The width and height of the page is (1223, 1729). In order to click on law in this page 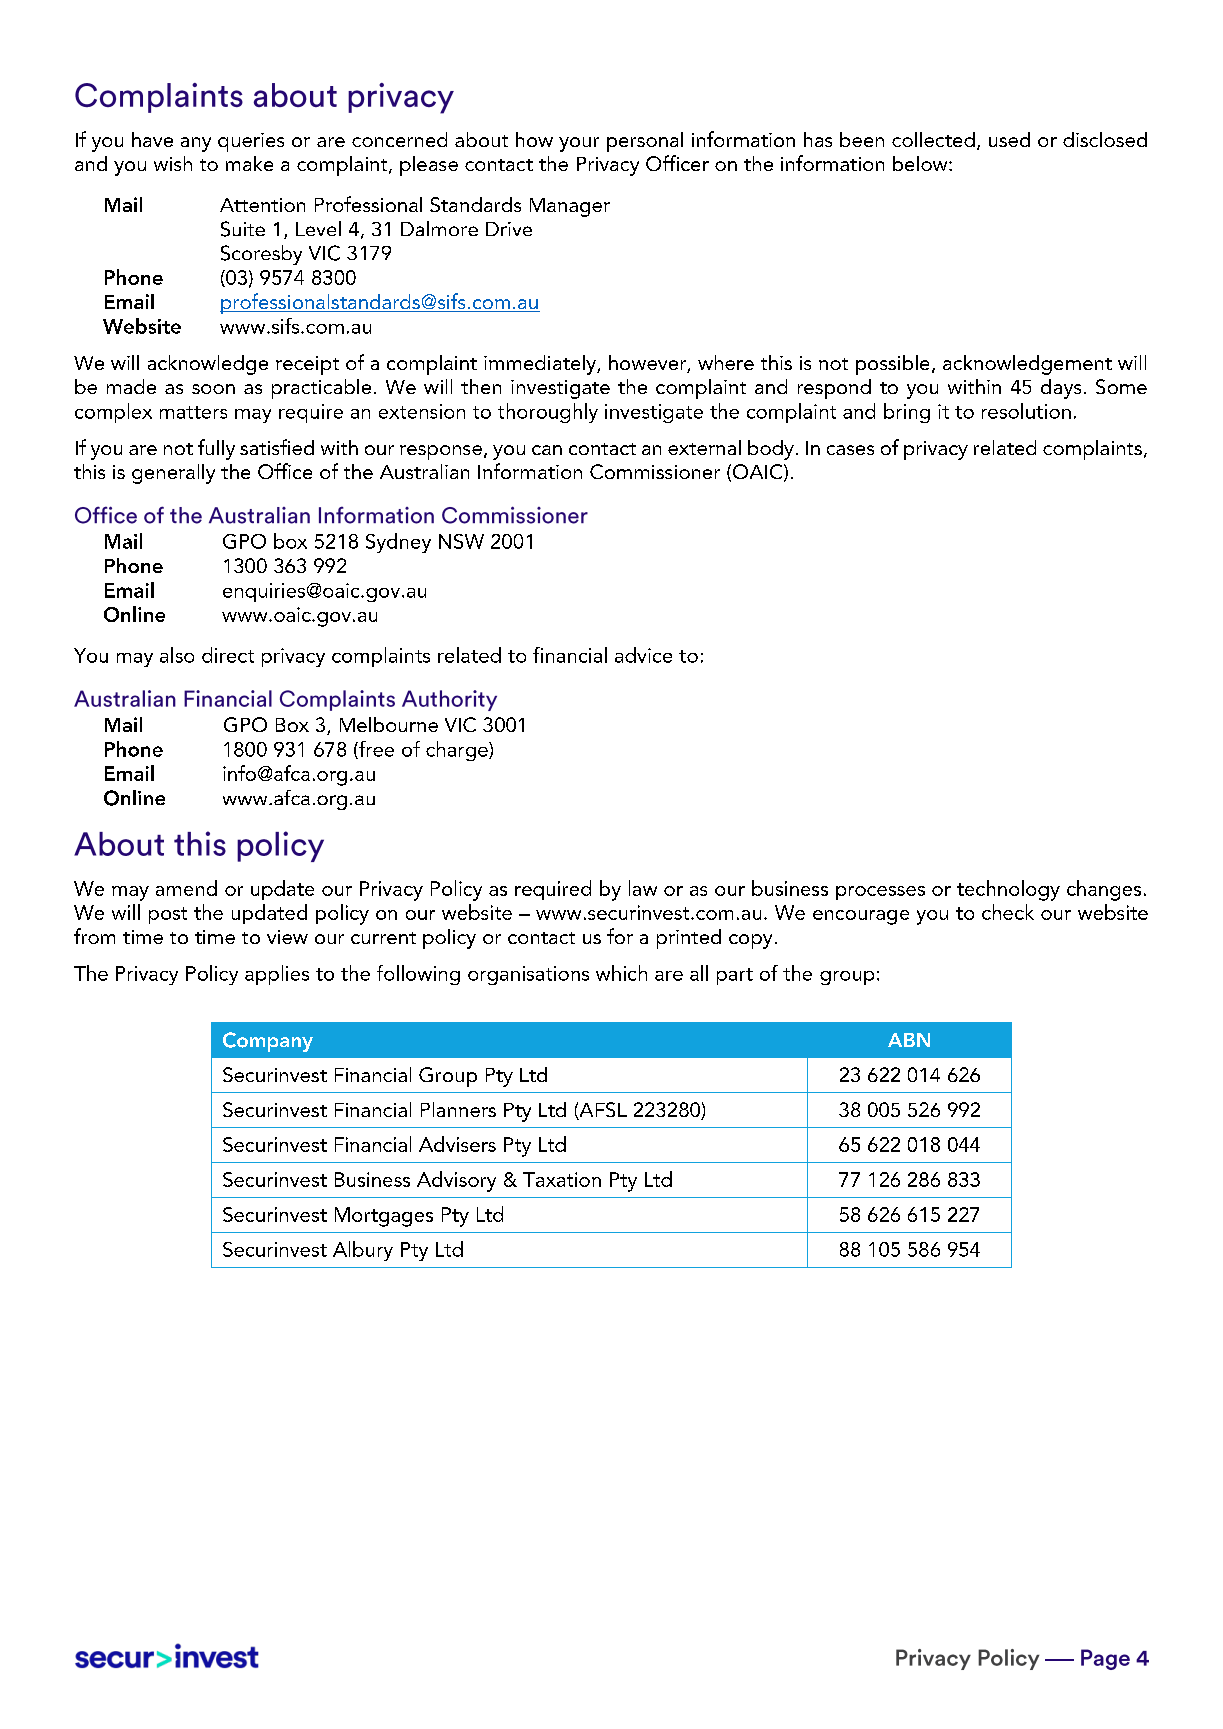, I will do `click(643, 888)`.
